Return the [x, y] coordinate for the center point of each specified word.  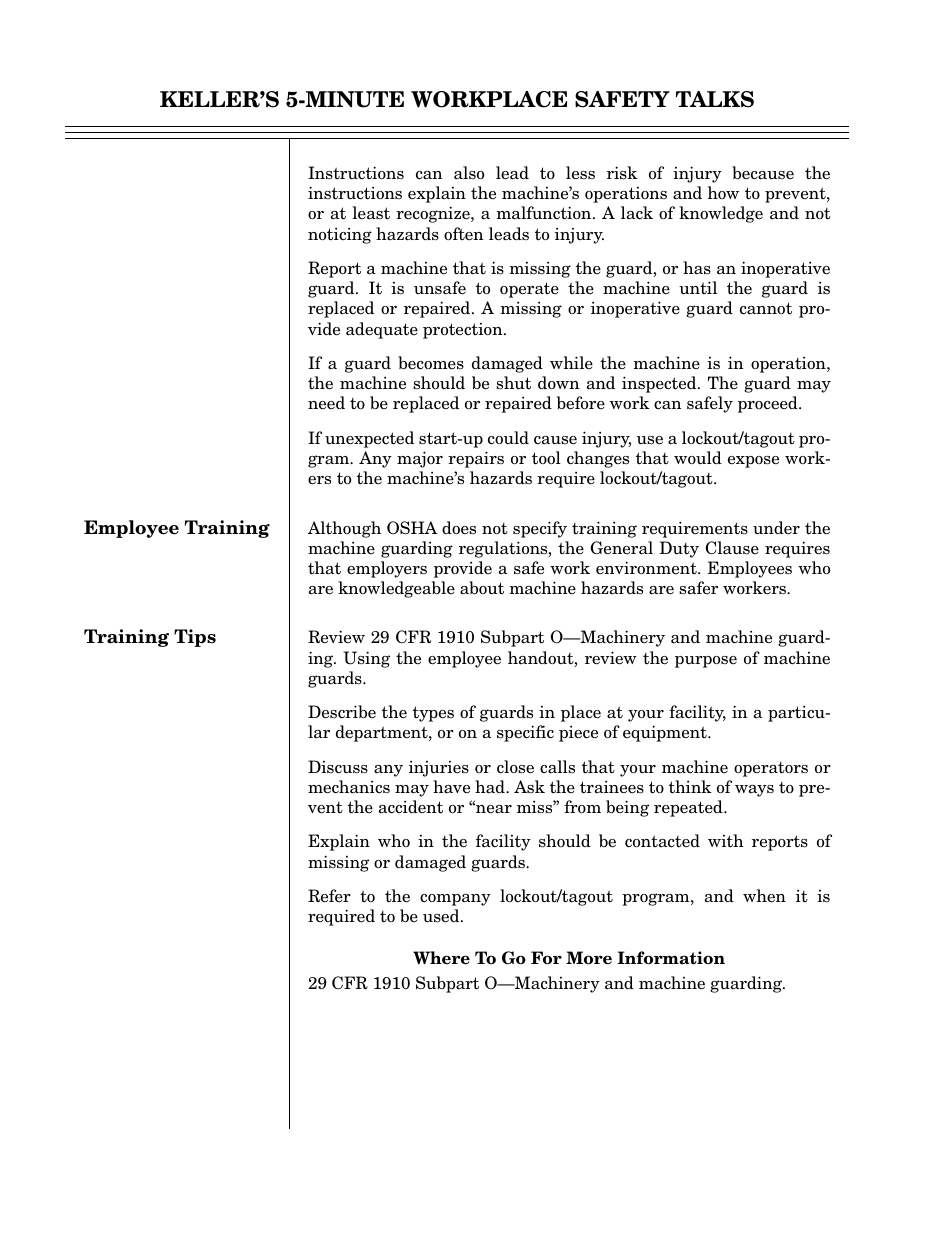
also [469, 173]
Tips [195, 638]
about [482, 588]
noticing [340, 236]
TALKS [715, 99]
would [698, 458]
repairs [476, 459]
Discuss [338, 767]
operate [529, 290]
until [698, 288]
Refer [329, 896]
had [491, 787]
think [690, 787]
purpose [706, 662]
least [371, 213]
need [326, 403]
